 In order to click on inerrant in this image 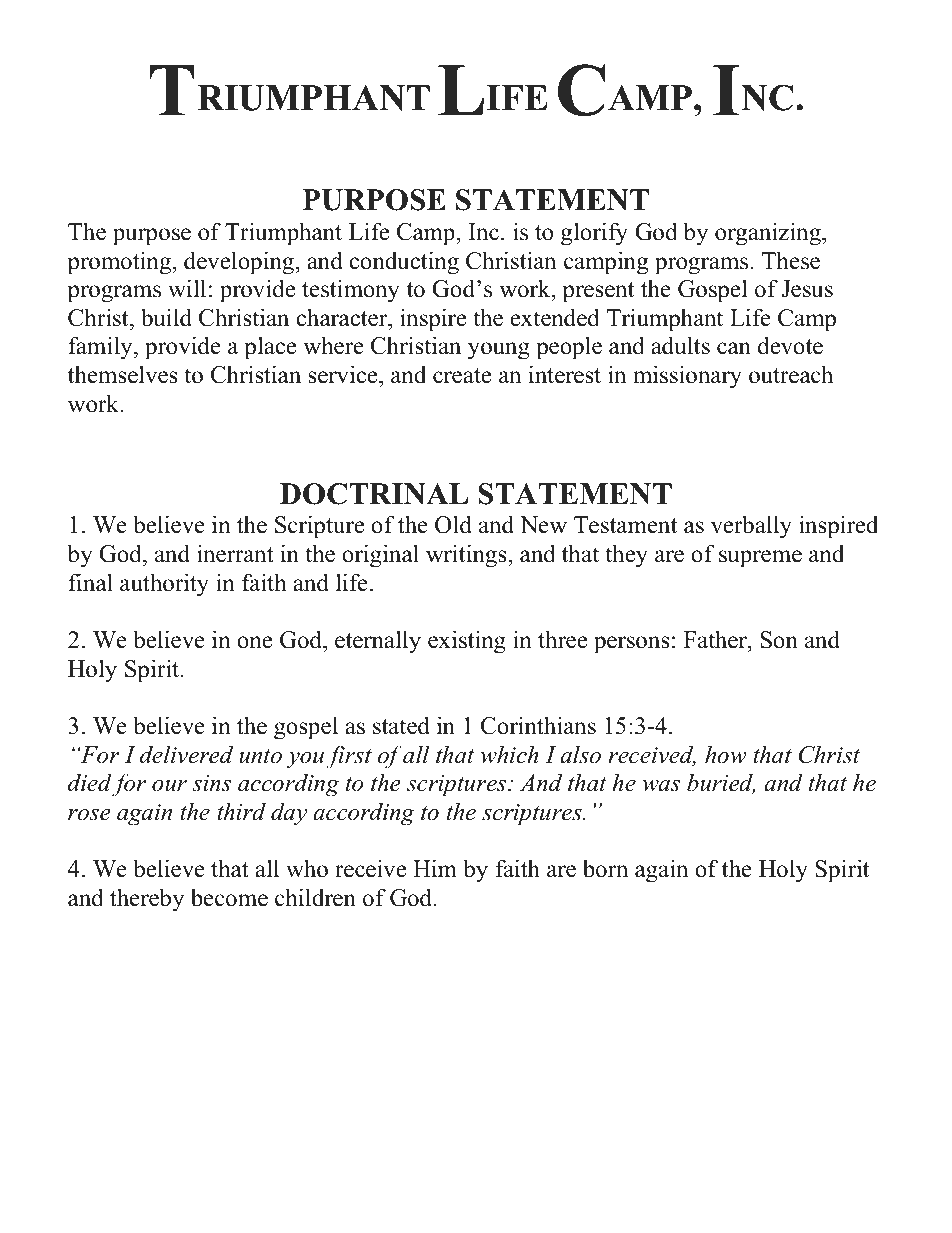, I will do `click(235, 553)`.
